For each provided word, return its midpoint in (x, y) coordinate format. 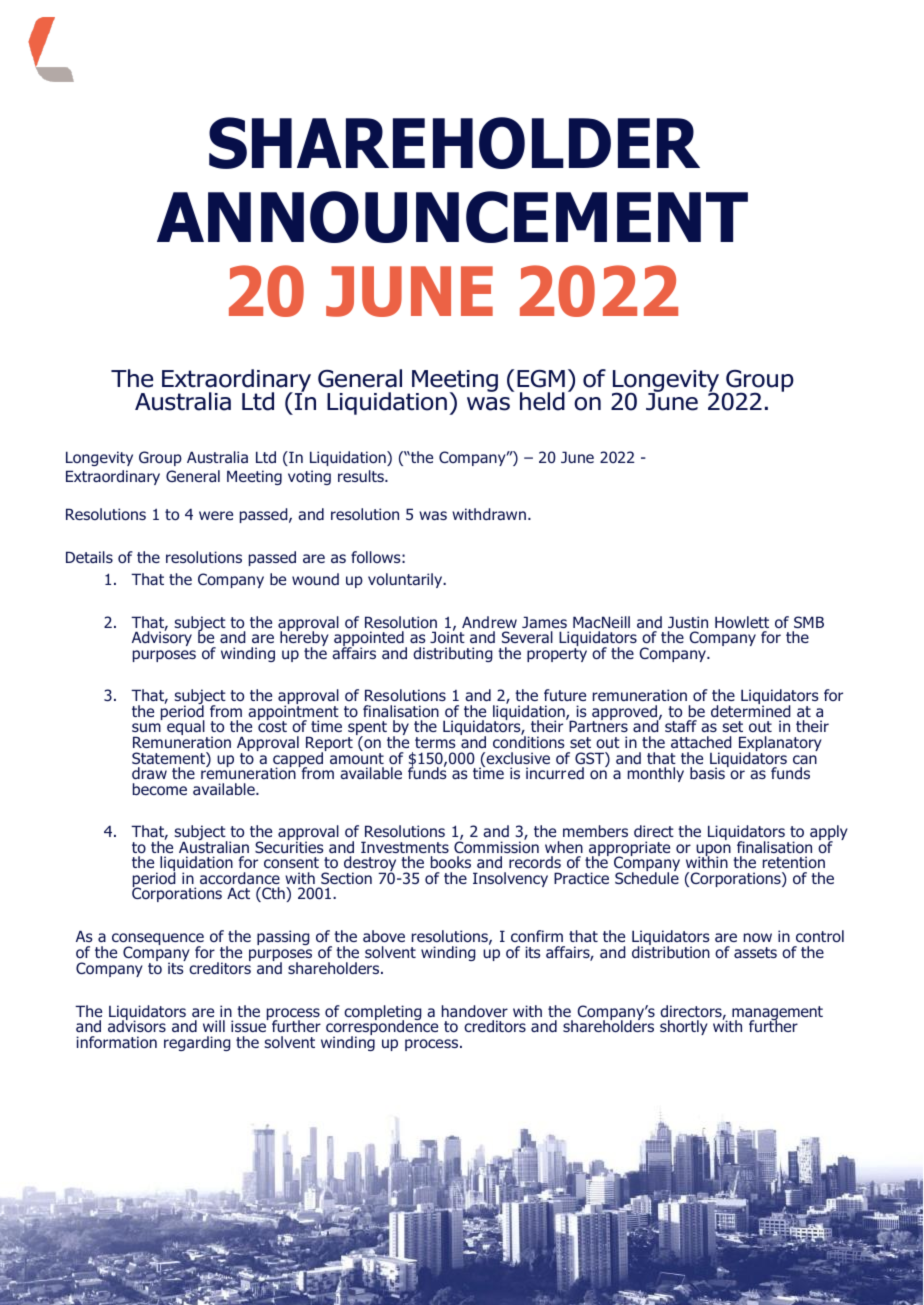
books (451, 862)
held (542, 401)
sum (146, 727)
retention (794, 862)
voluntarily (406, 580)
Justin (688, 622)
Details (89, 557)
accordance (240, 878)
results (362, 476)
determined (751, 710)
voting (309, 477)
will (214, 1026)
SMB (809, 622)
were (216, 515)
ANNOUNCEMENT (452, 217)
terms (435, 742)
